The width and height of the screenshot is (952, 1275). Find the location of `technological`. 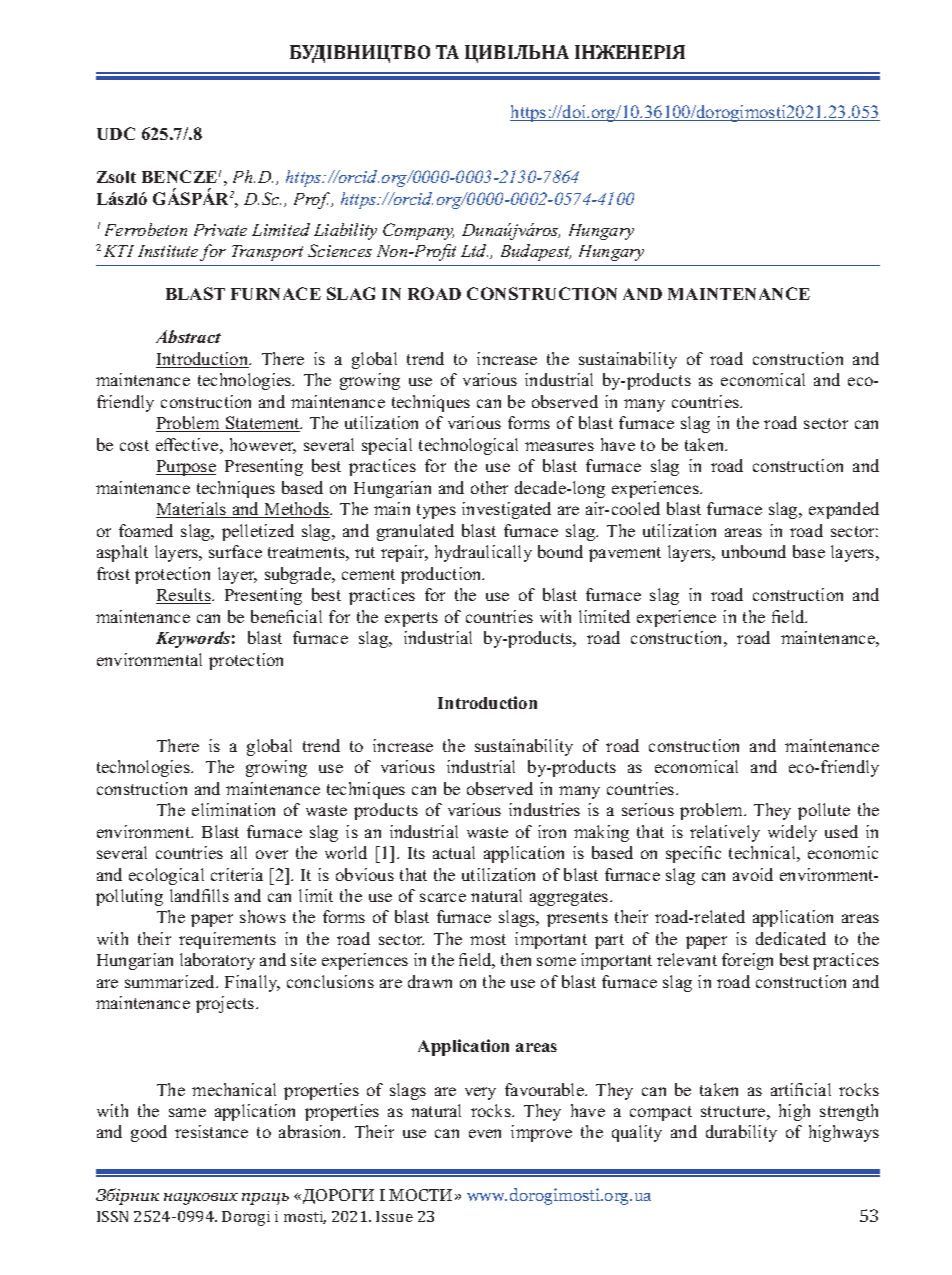

technological is located at coordinates (468, 446).
